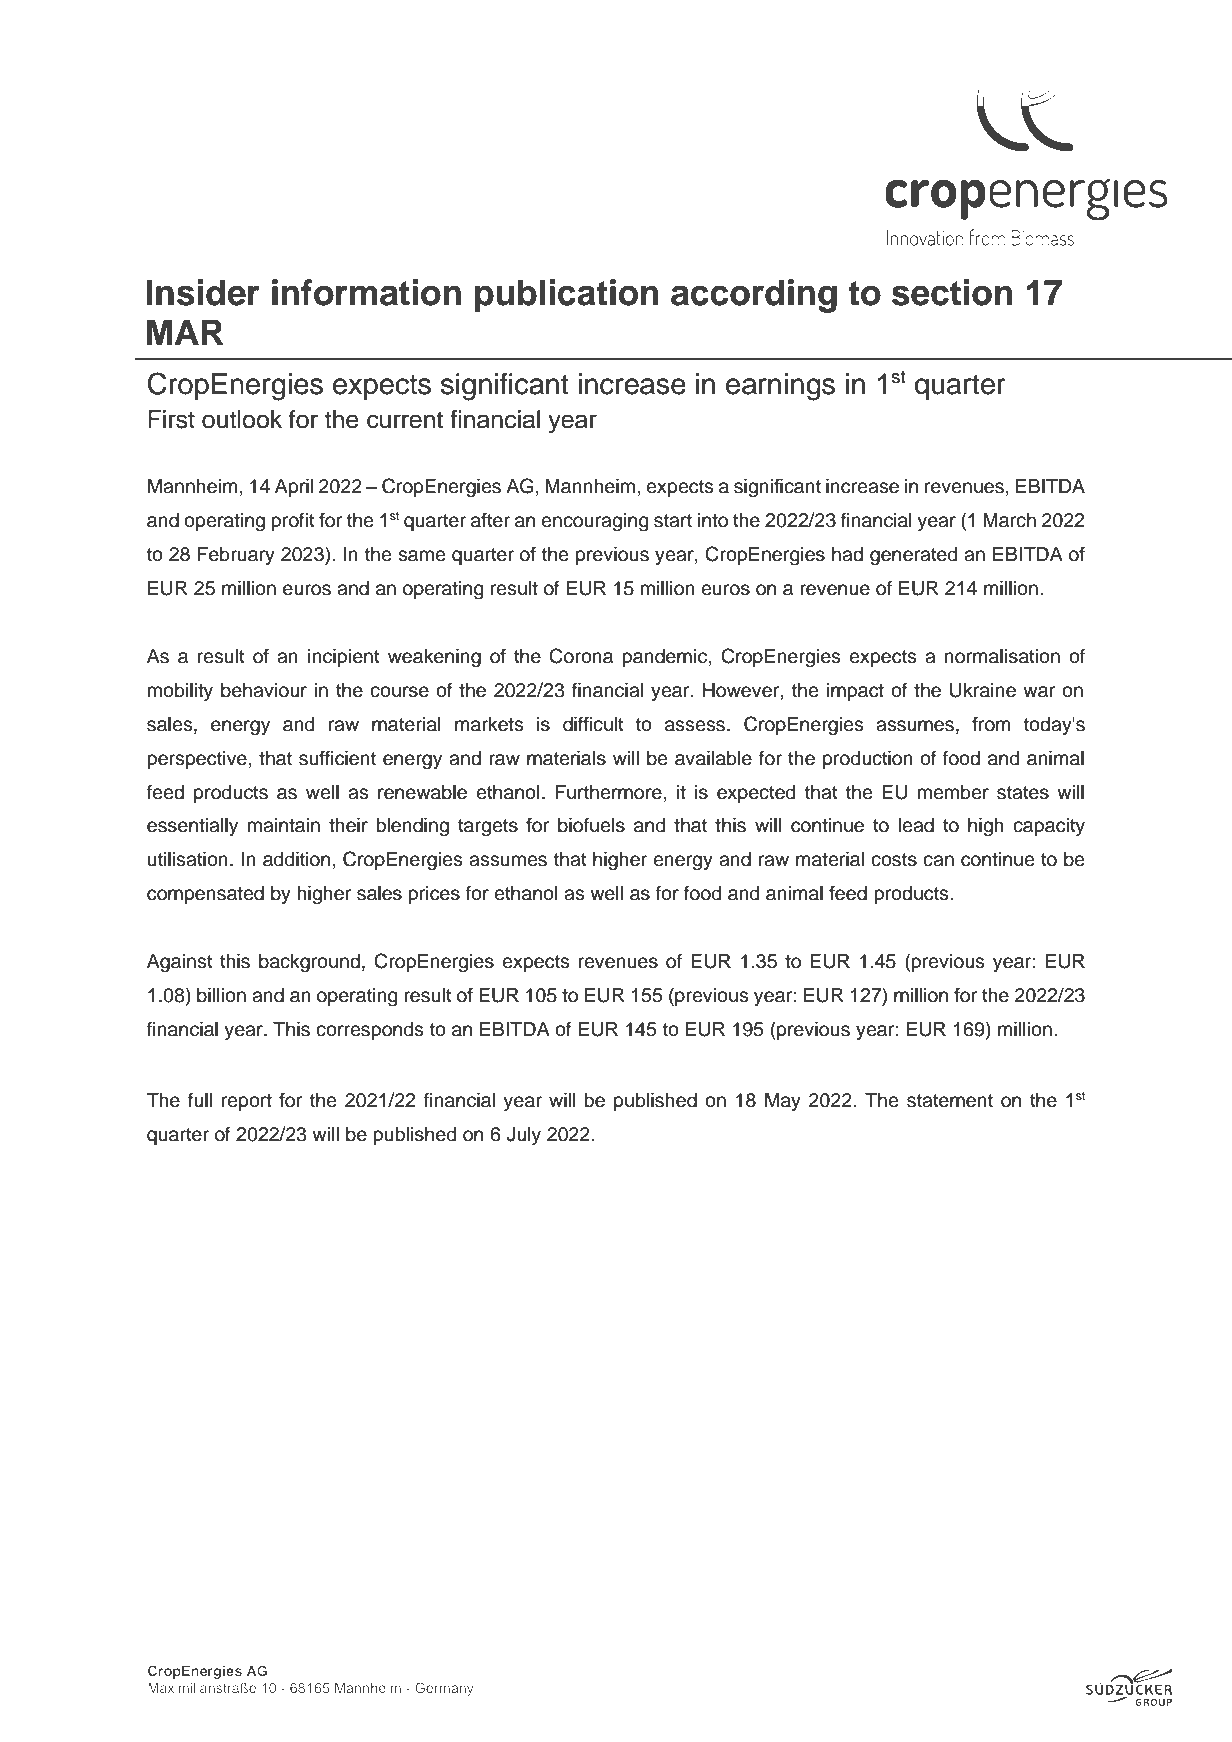 This screenshot has height=1742, width=1232. What do you see at coordinates (309, 963) in the screenshot?
I see `background` at bounding box center [309, 963].
